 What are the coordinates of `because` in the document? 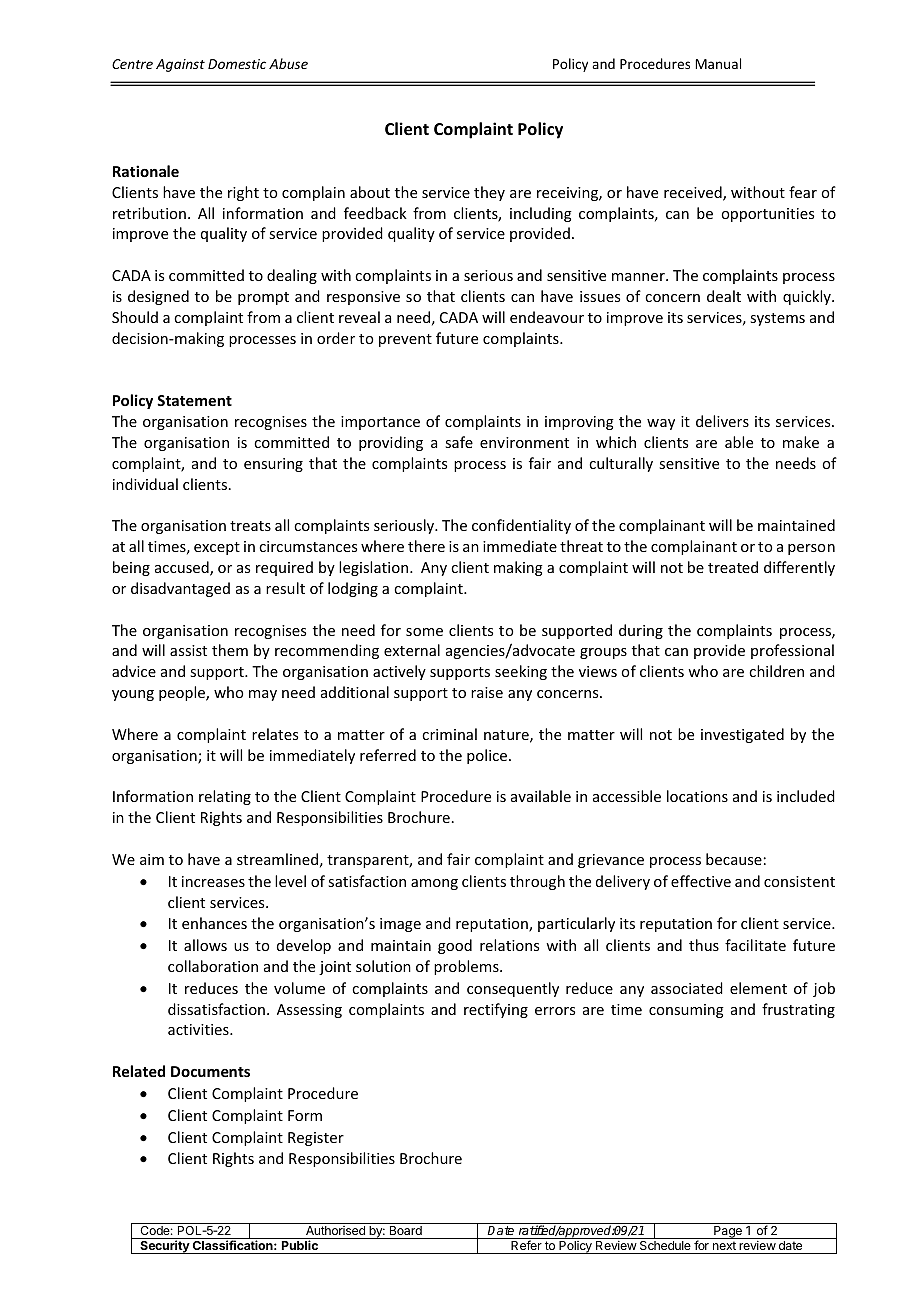 It's located at (734, 859).
